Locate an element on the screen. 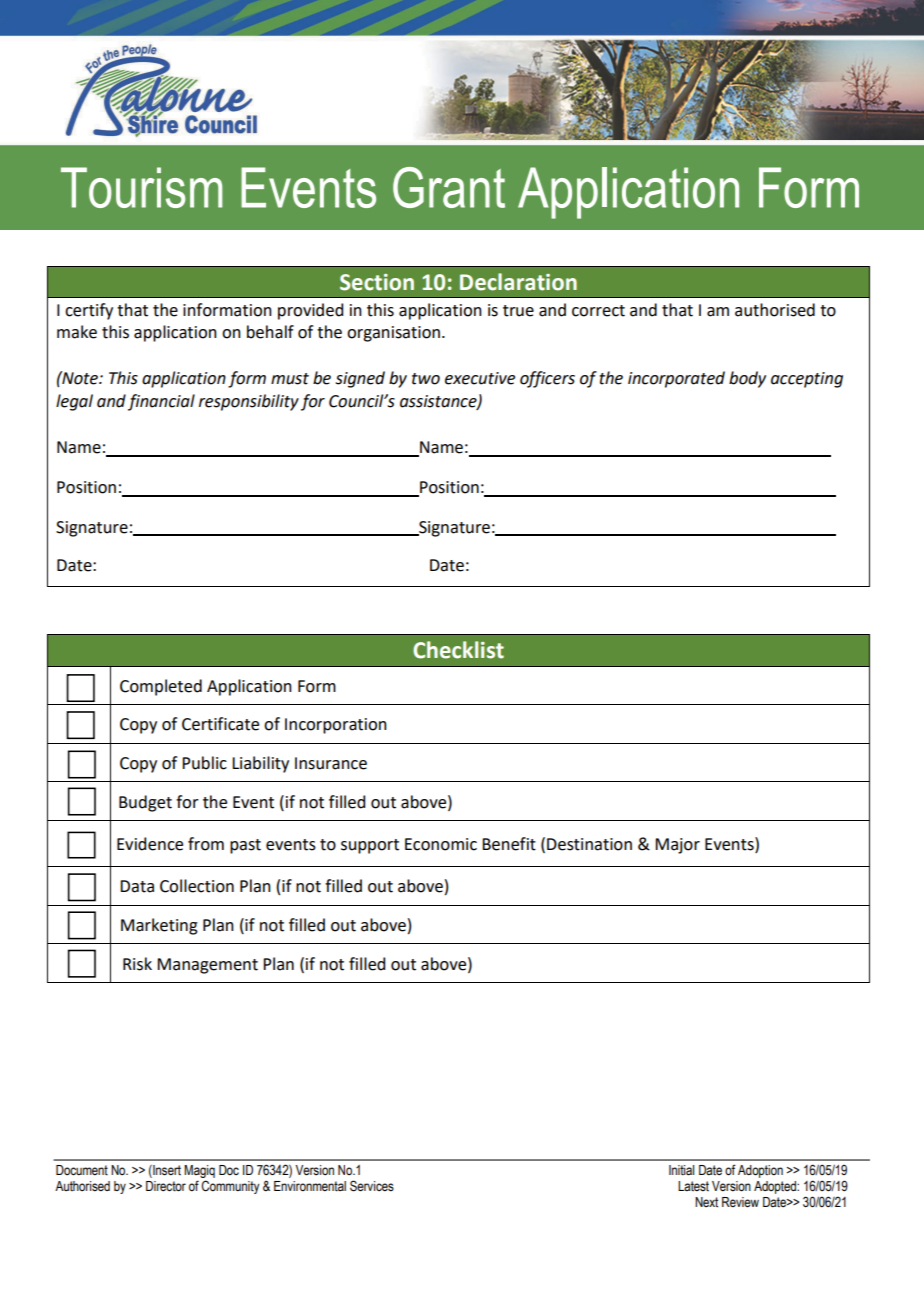 The width and height of the screenshot is (924, 1307). Insert is located at coordinates (166, 1171).
